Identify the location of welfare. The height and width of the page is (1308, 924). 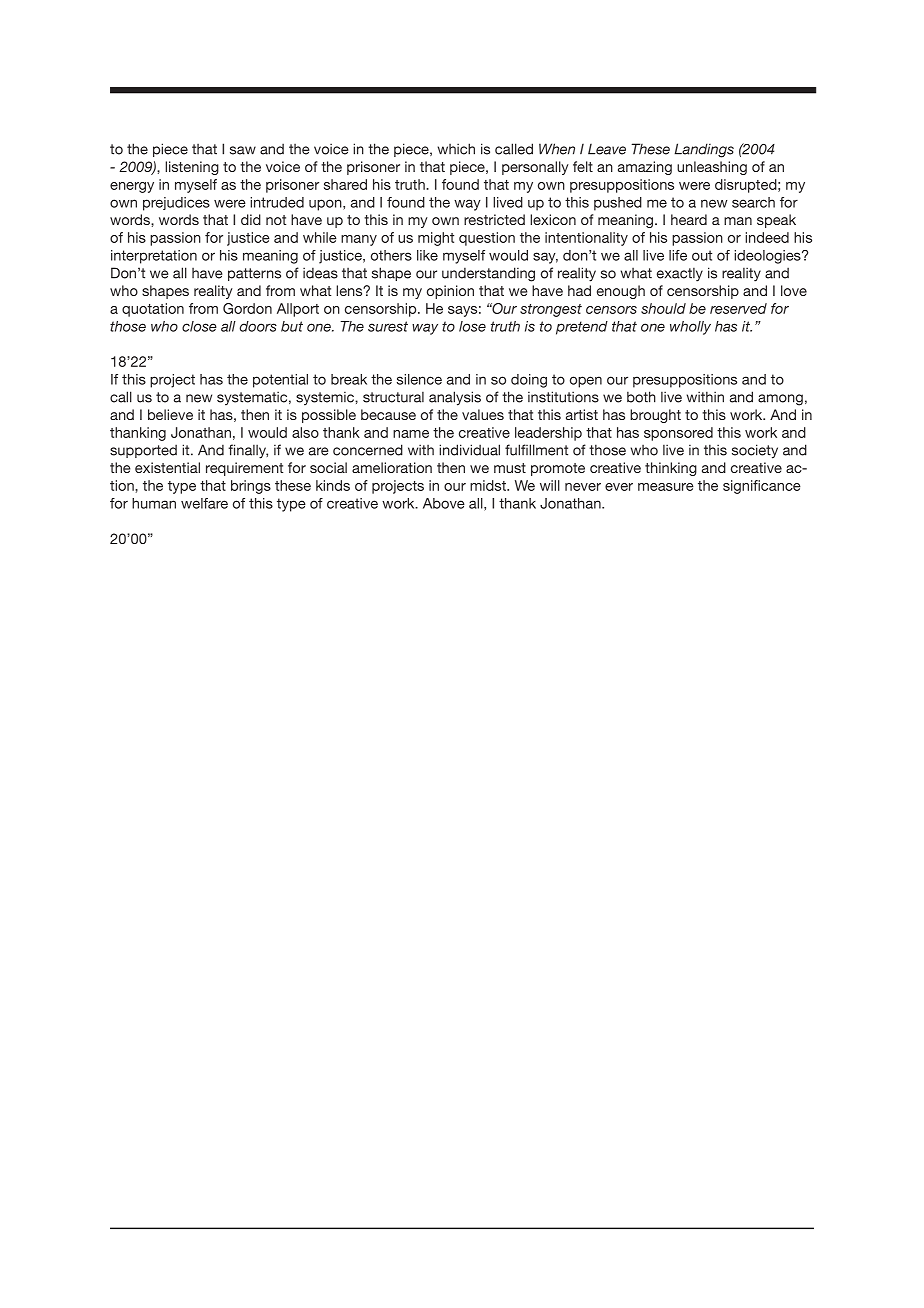
(204, 503).
